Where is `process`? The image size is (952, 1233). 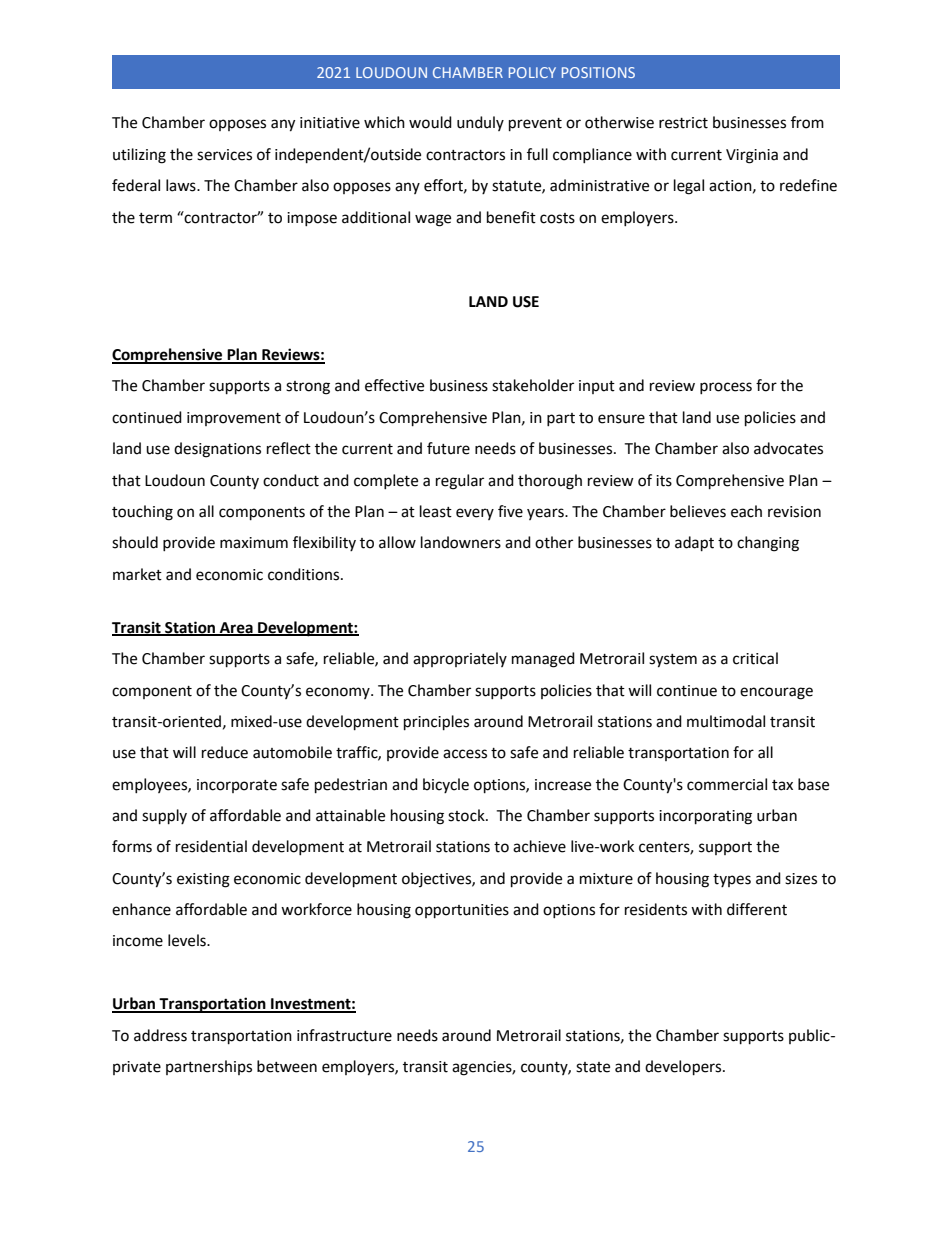
process is located at coordinates (726, 388).
